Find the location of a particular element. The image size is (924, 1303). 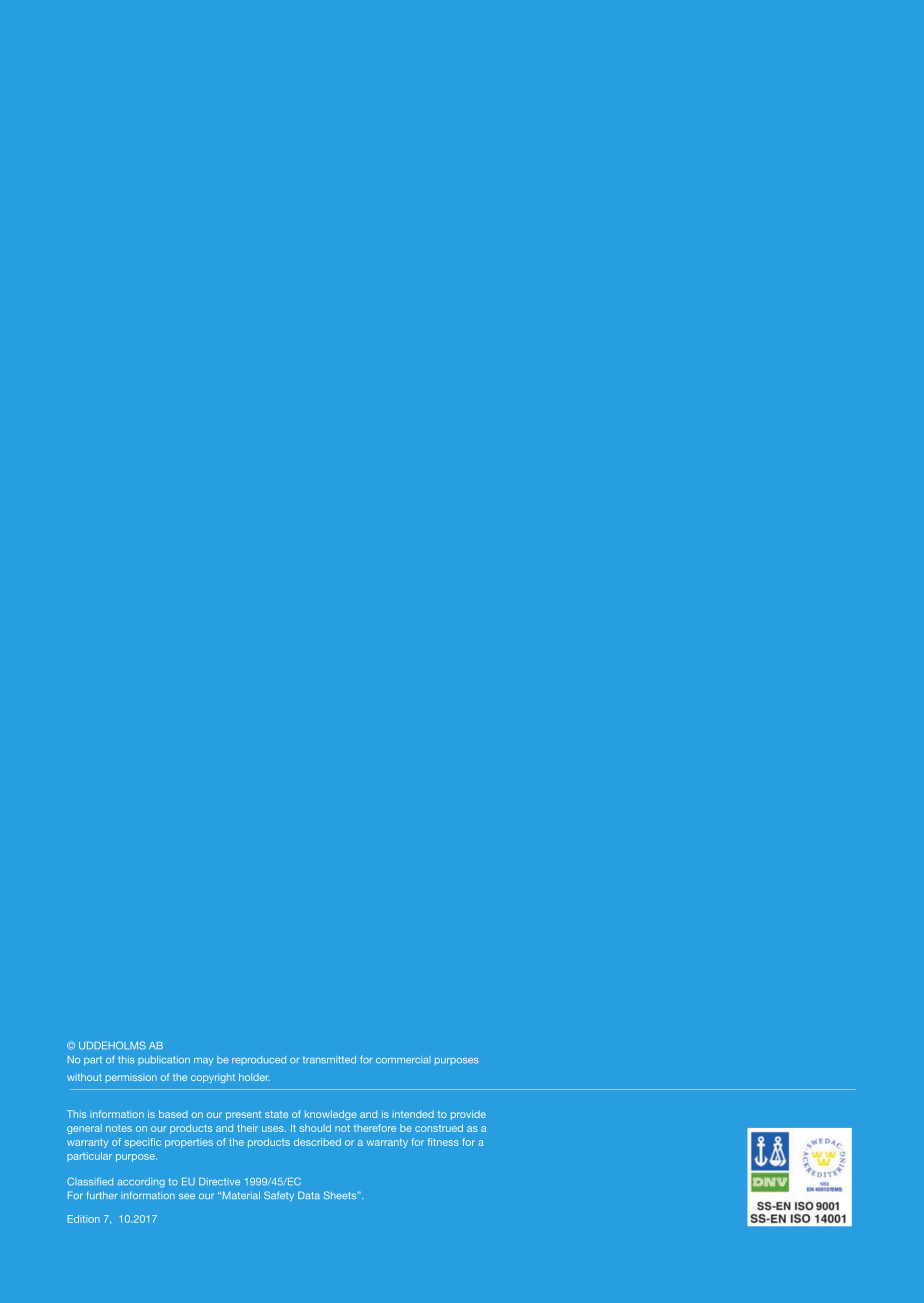

publication is located at coordinates (164, 1060).
